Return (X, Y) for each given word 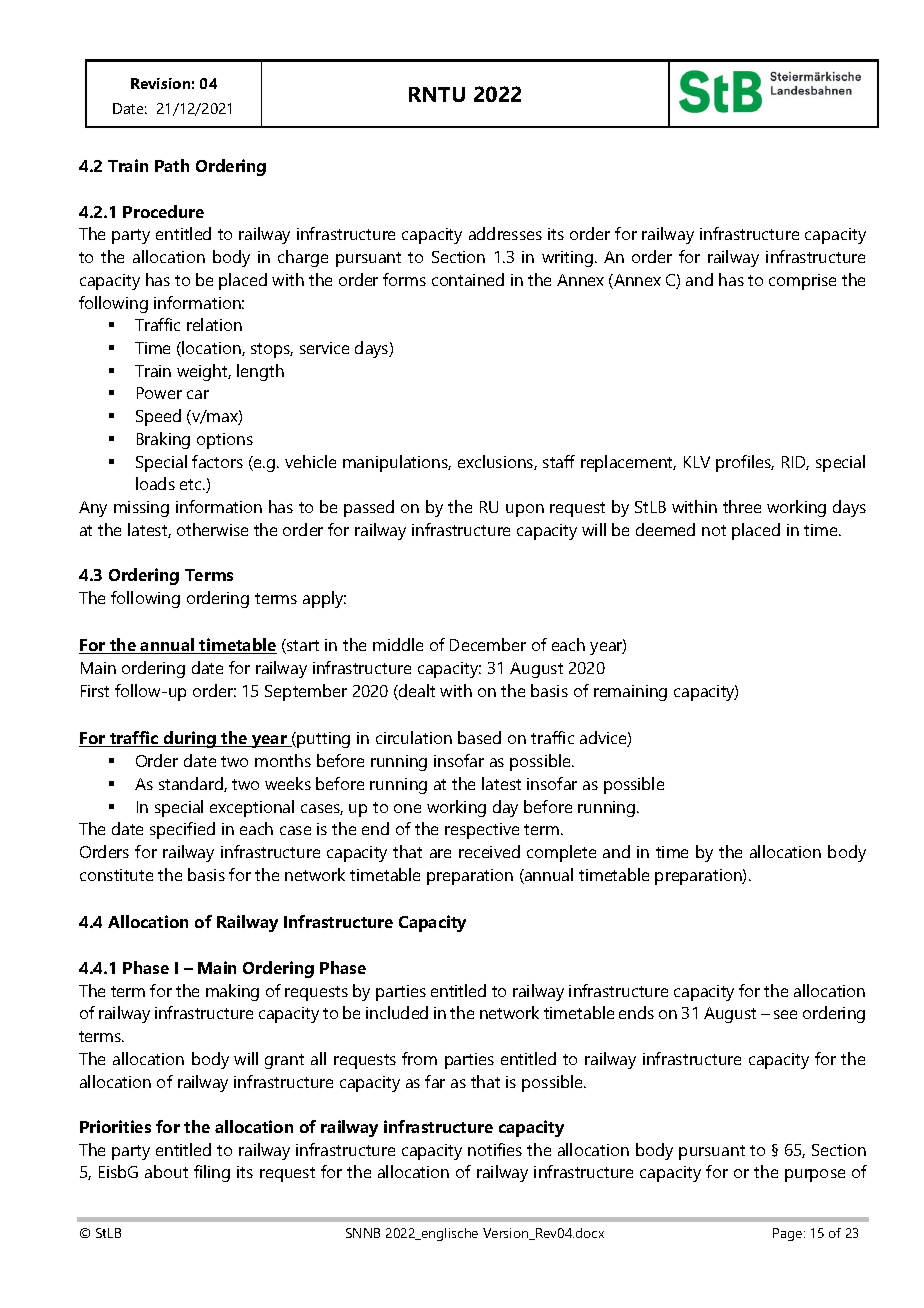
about (166, 1171)
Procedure (163, 211)
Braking (163, 440)
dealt (416, 692)
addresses (505, 233)
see (785, 1014)
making (232, 992)
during (190, 739)
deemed (665, 529)
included (397, 1012)
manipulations (397, 463)
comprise (802, 282)
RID (795, 463)
